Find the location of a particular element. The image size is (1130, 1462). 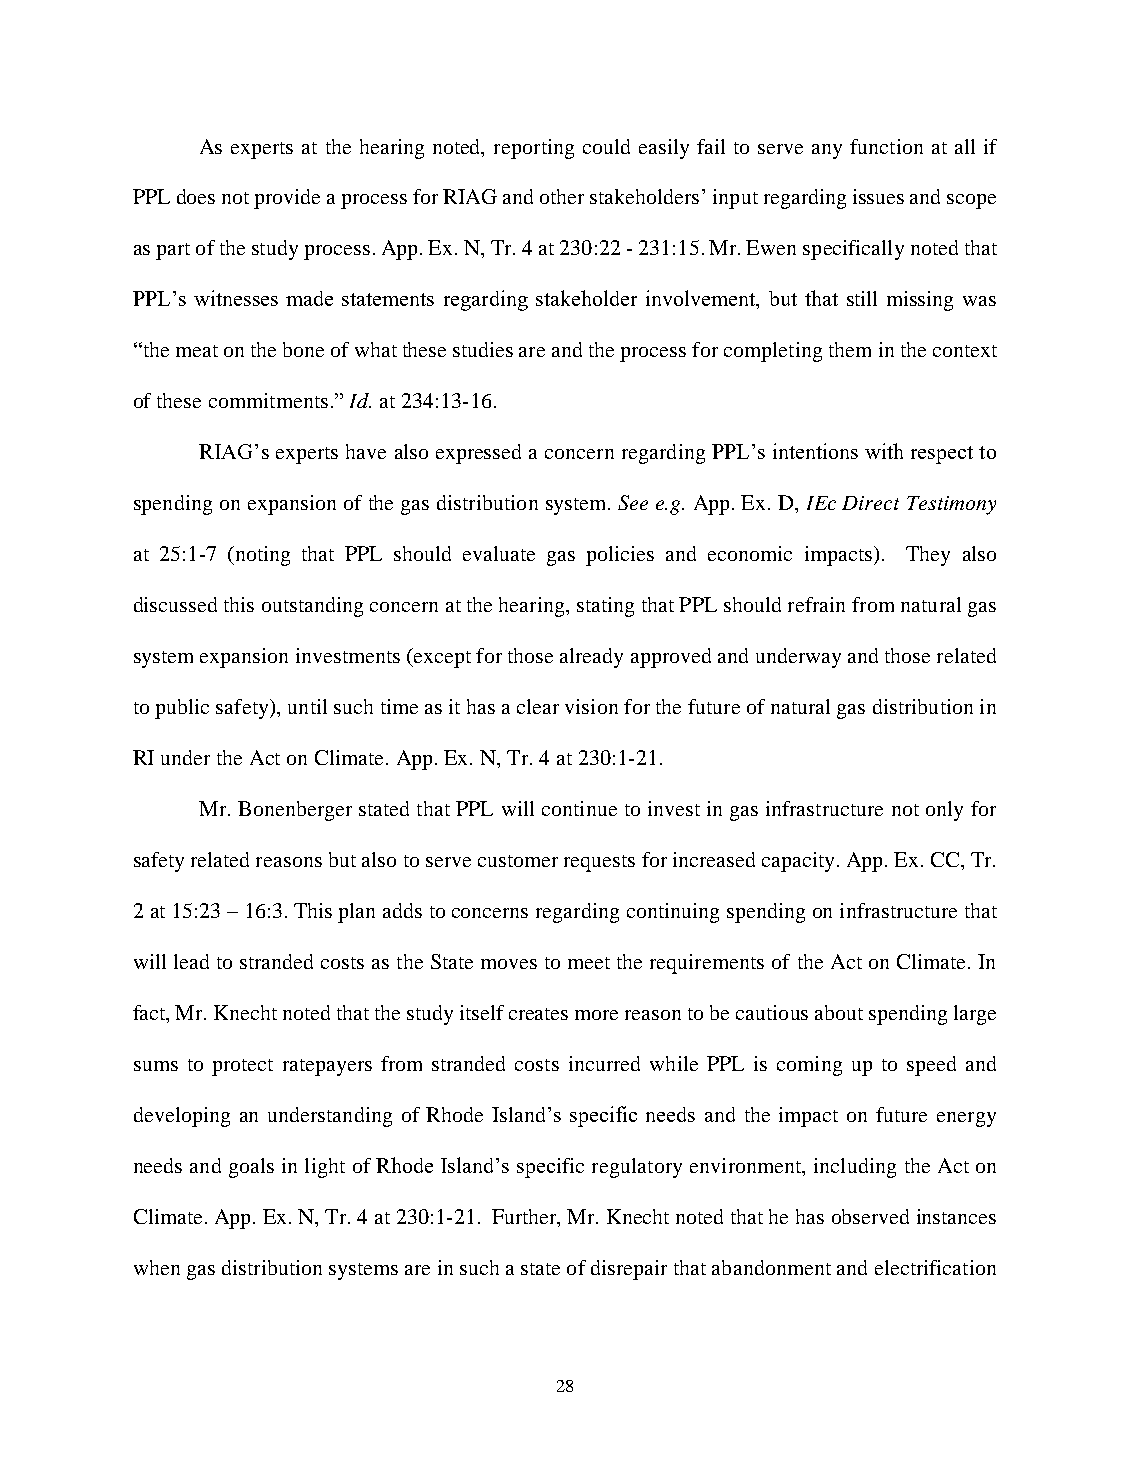

about is located at coordinates (839, 1012).
